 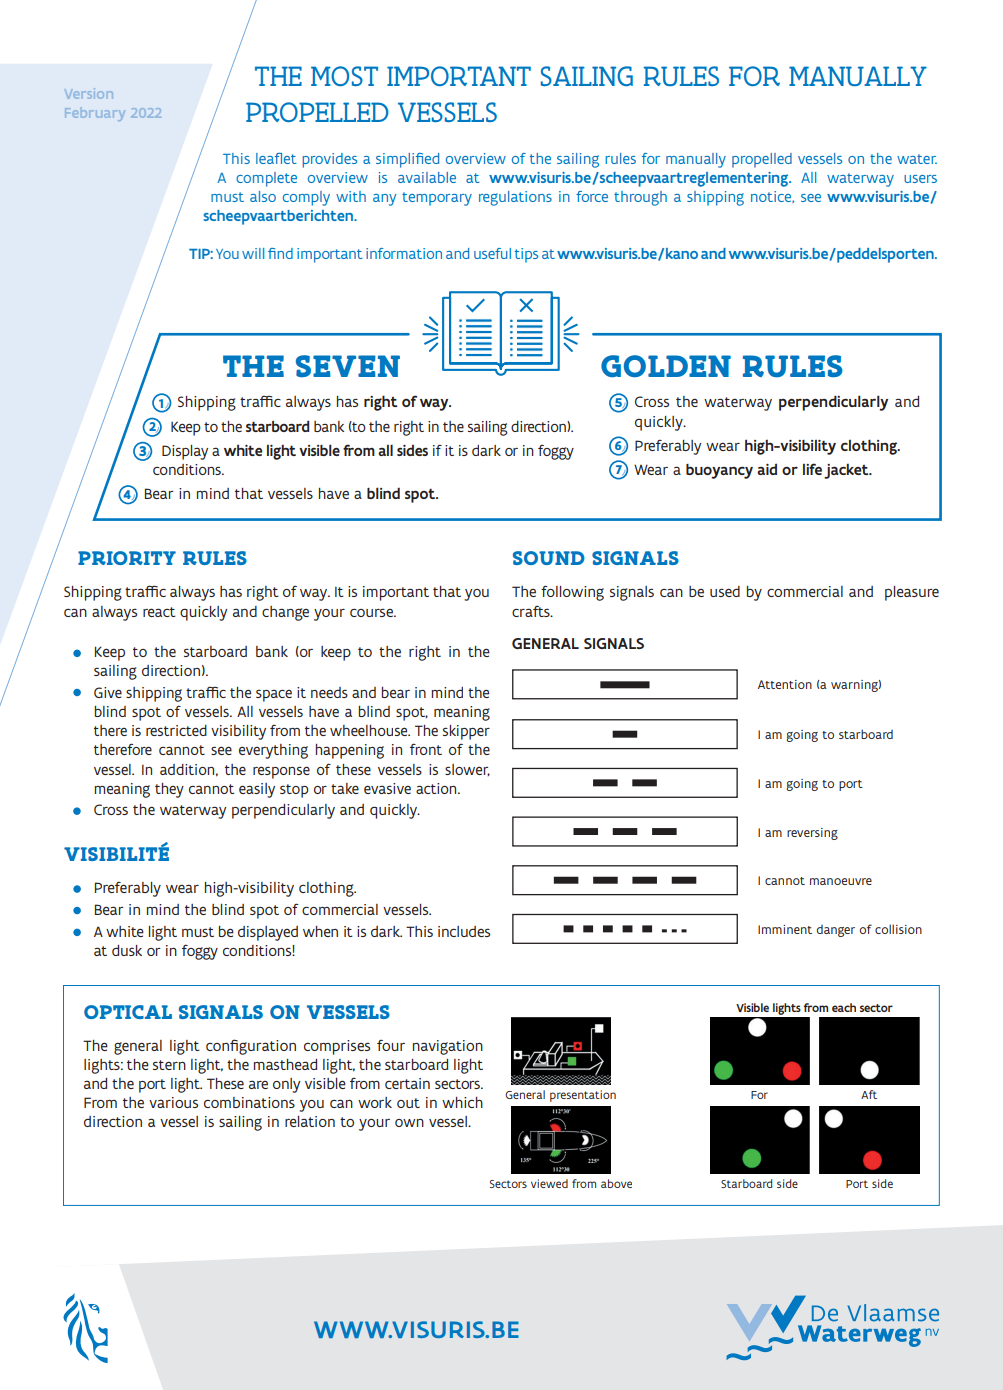 What do you see at coordinates (173, 1102) in the page?
I see `various` at bounding box center [173, 1102].
